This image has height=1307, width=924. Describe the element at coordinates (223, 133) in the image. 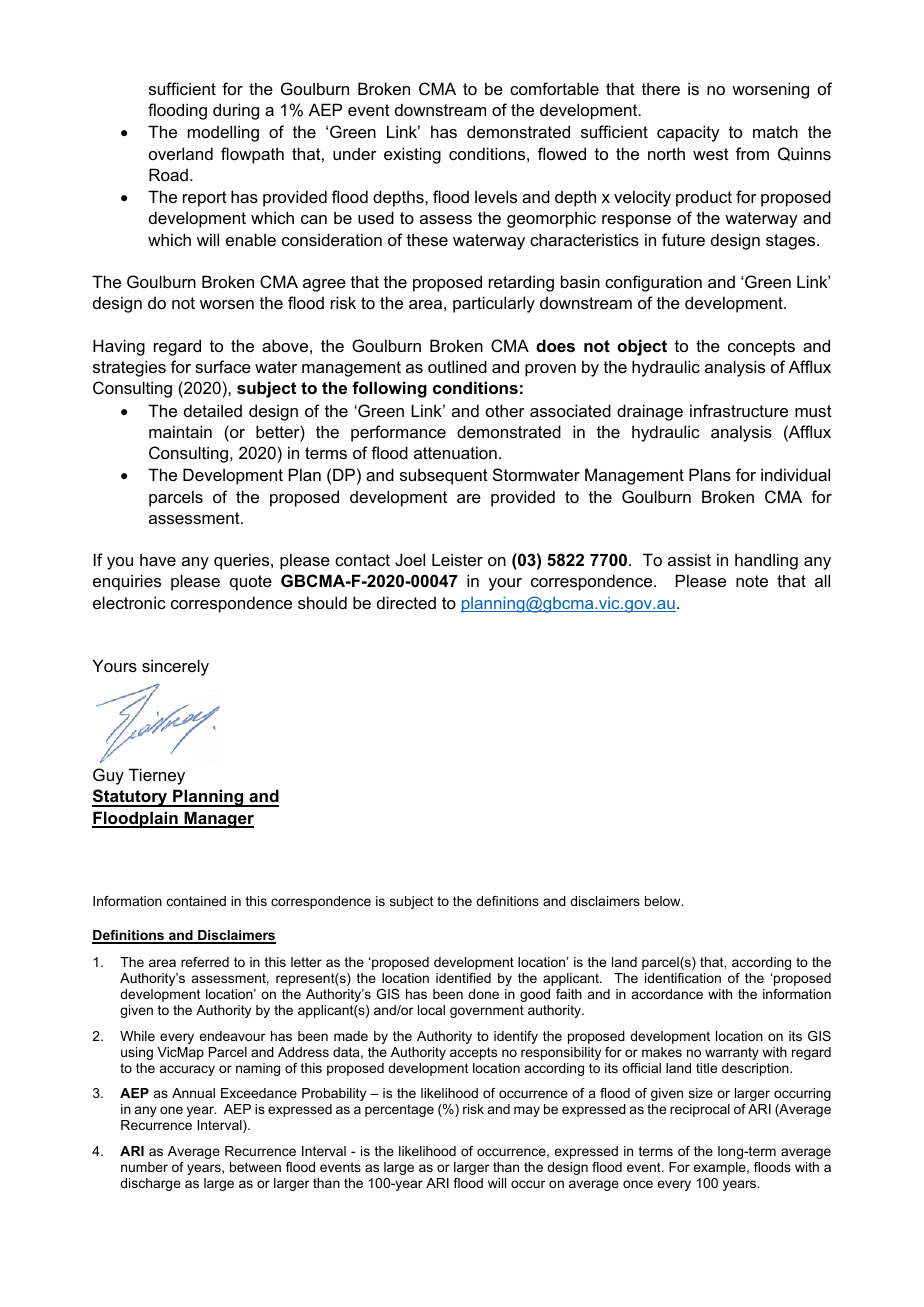

I see `modelling` at that location.
